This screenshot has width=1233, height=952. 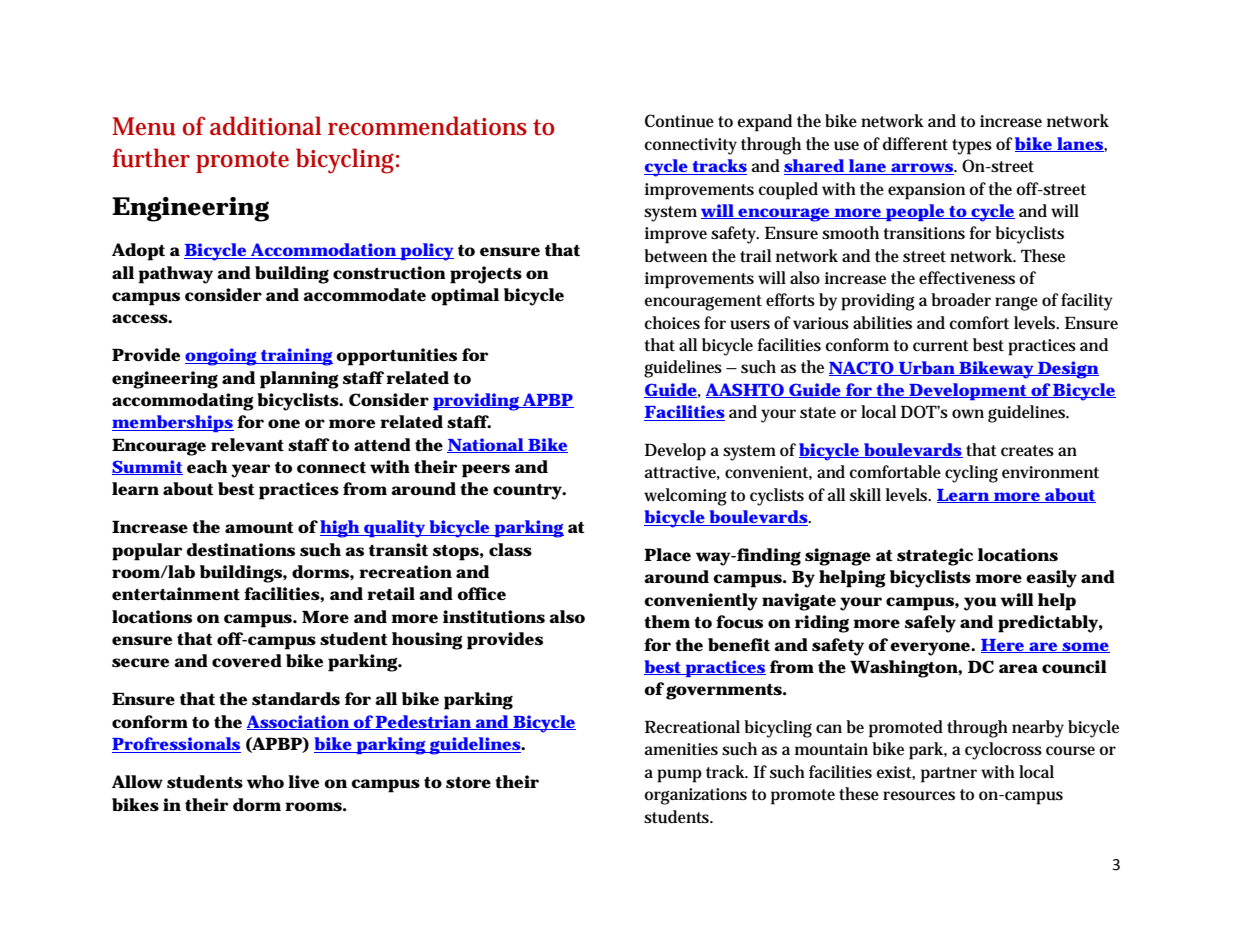 I want to click on Continue, so click(x=679, y=121).
